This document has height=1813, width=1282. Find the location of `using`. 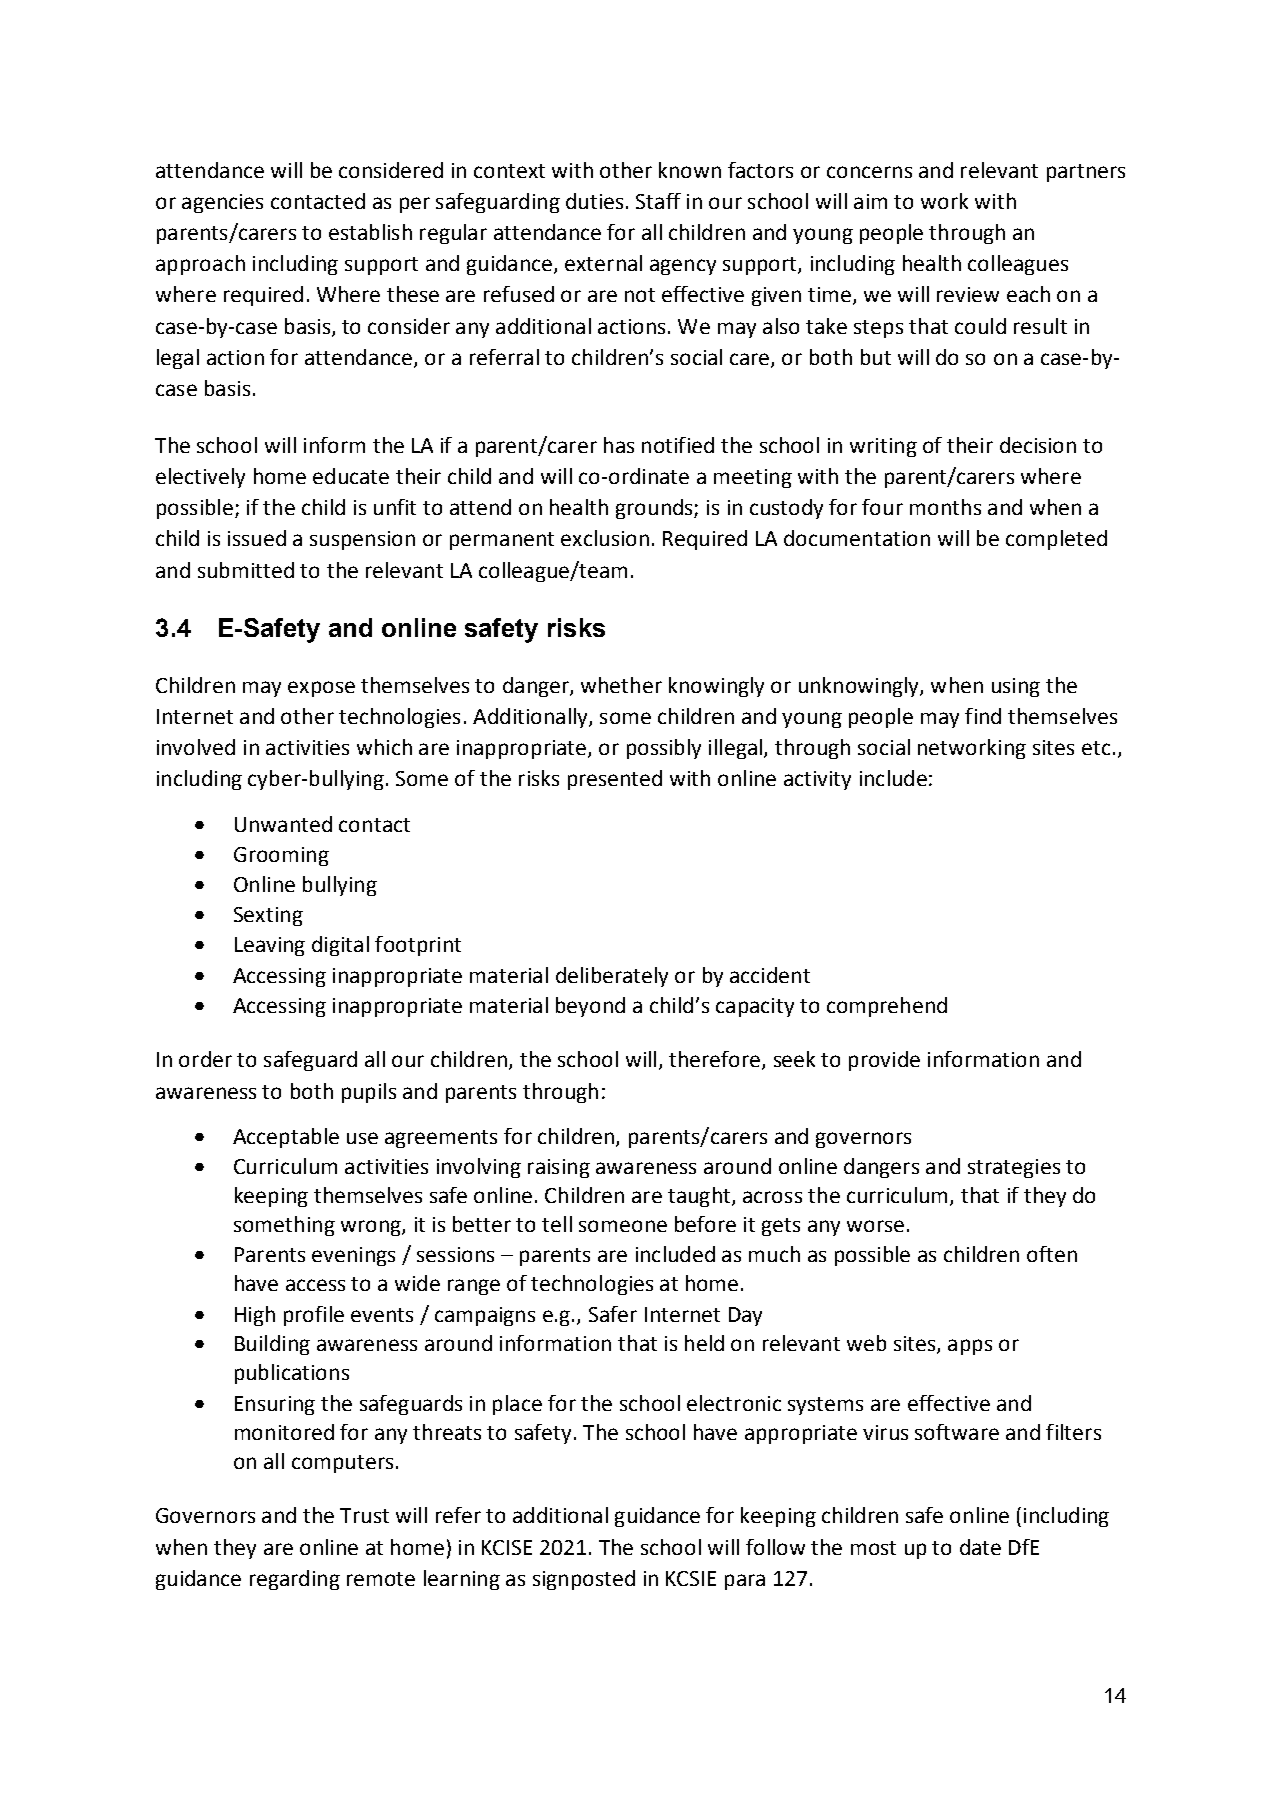

using is located at coordinates (1016, 687).
